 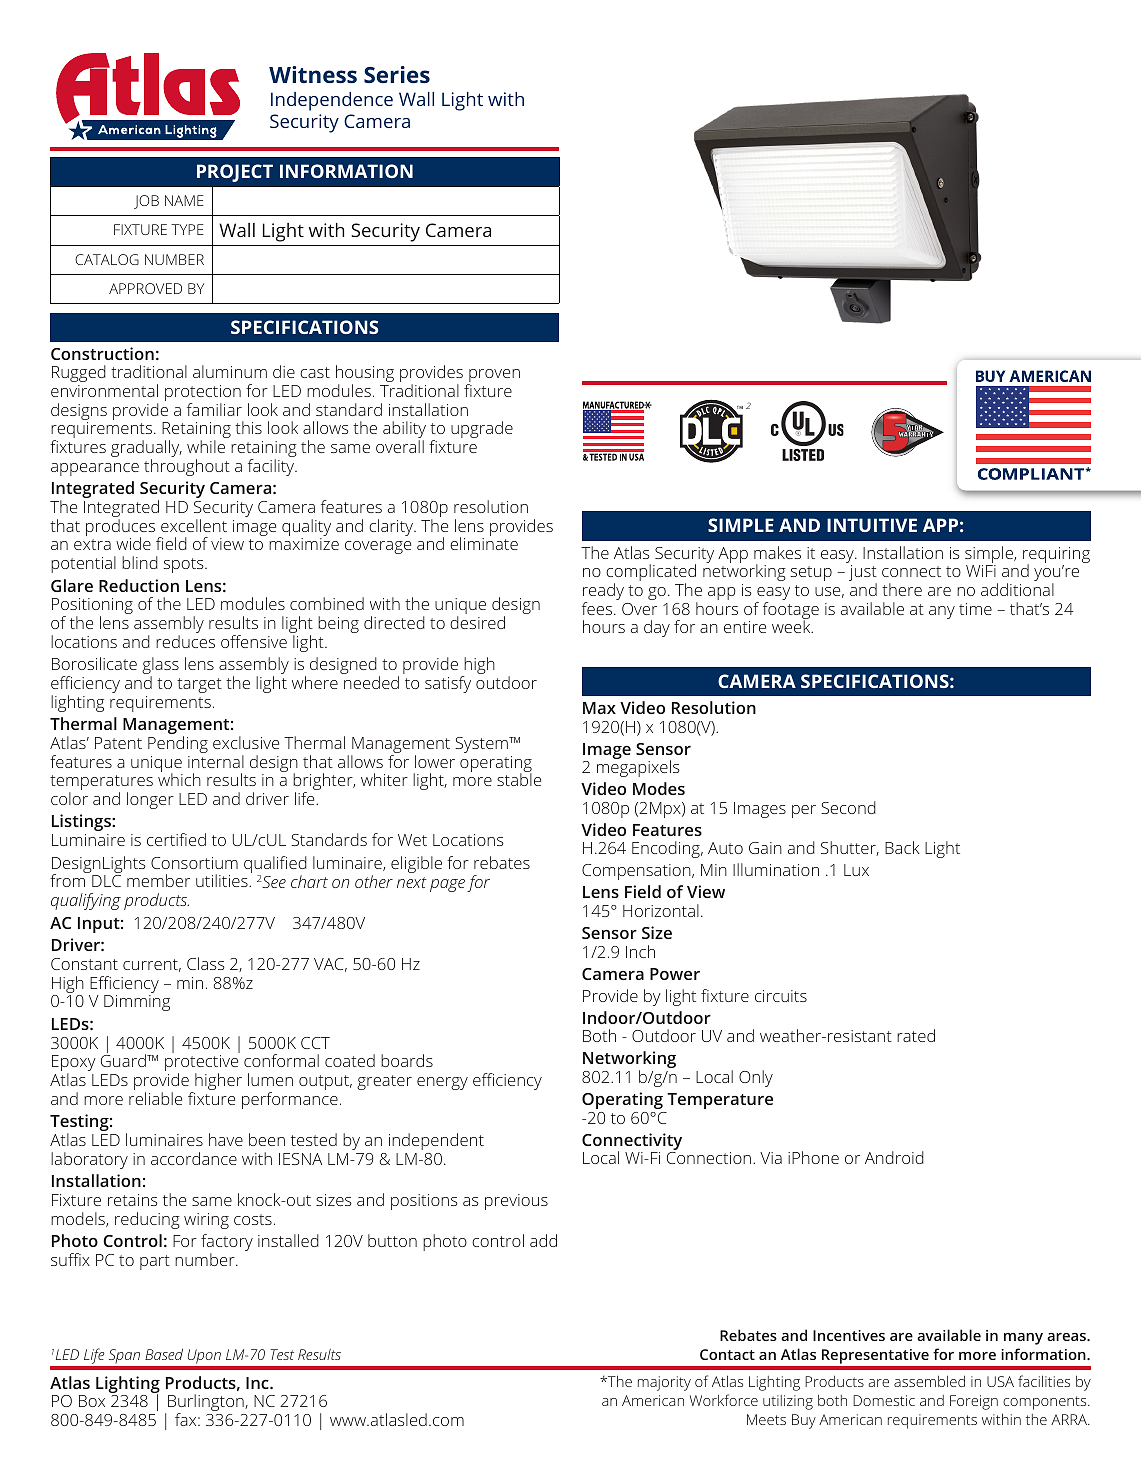 What do you see at coordinates (235, 173) in the screenshot?
I see `PROJECT` at bounding box center [235, 173].
